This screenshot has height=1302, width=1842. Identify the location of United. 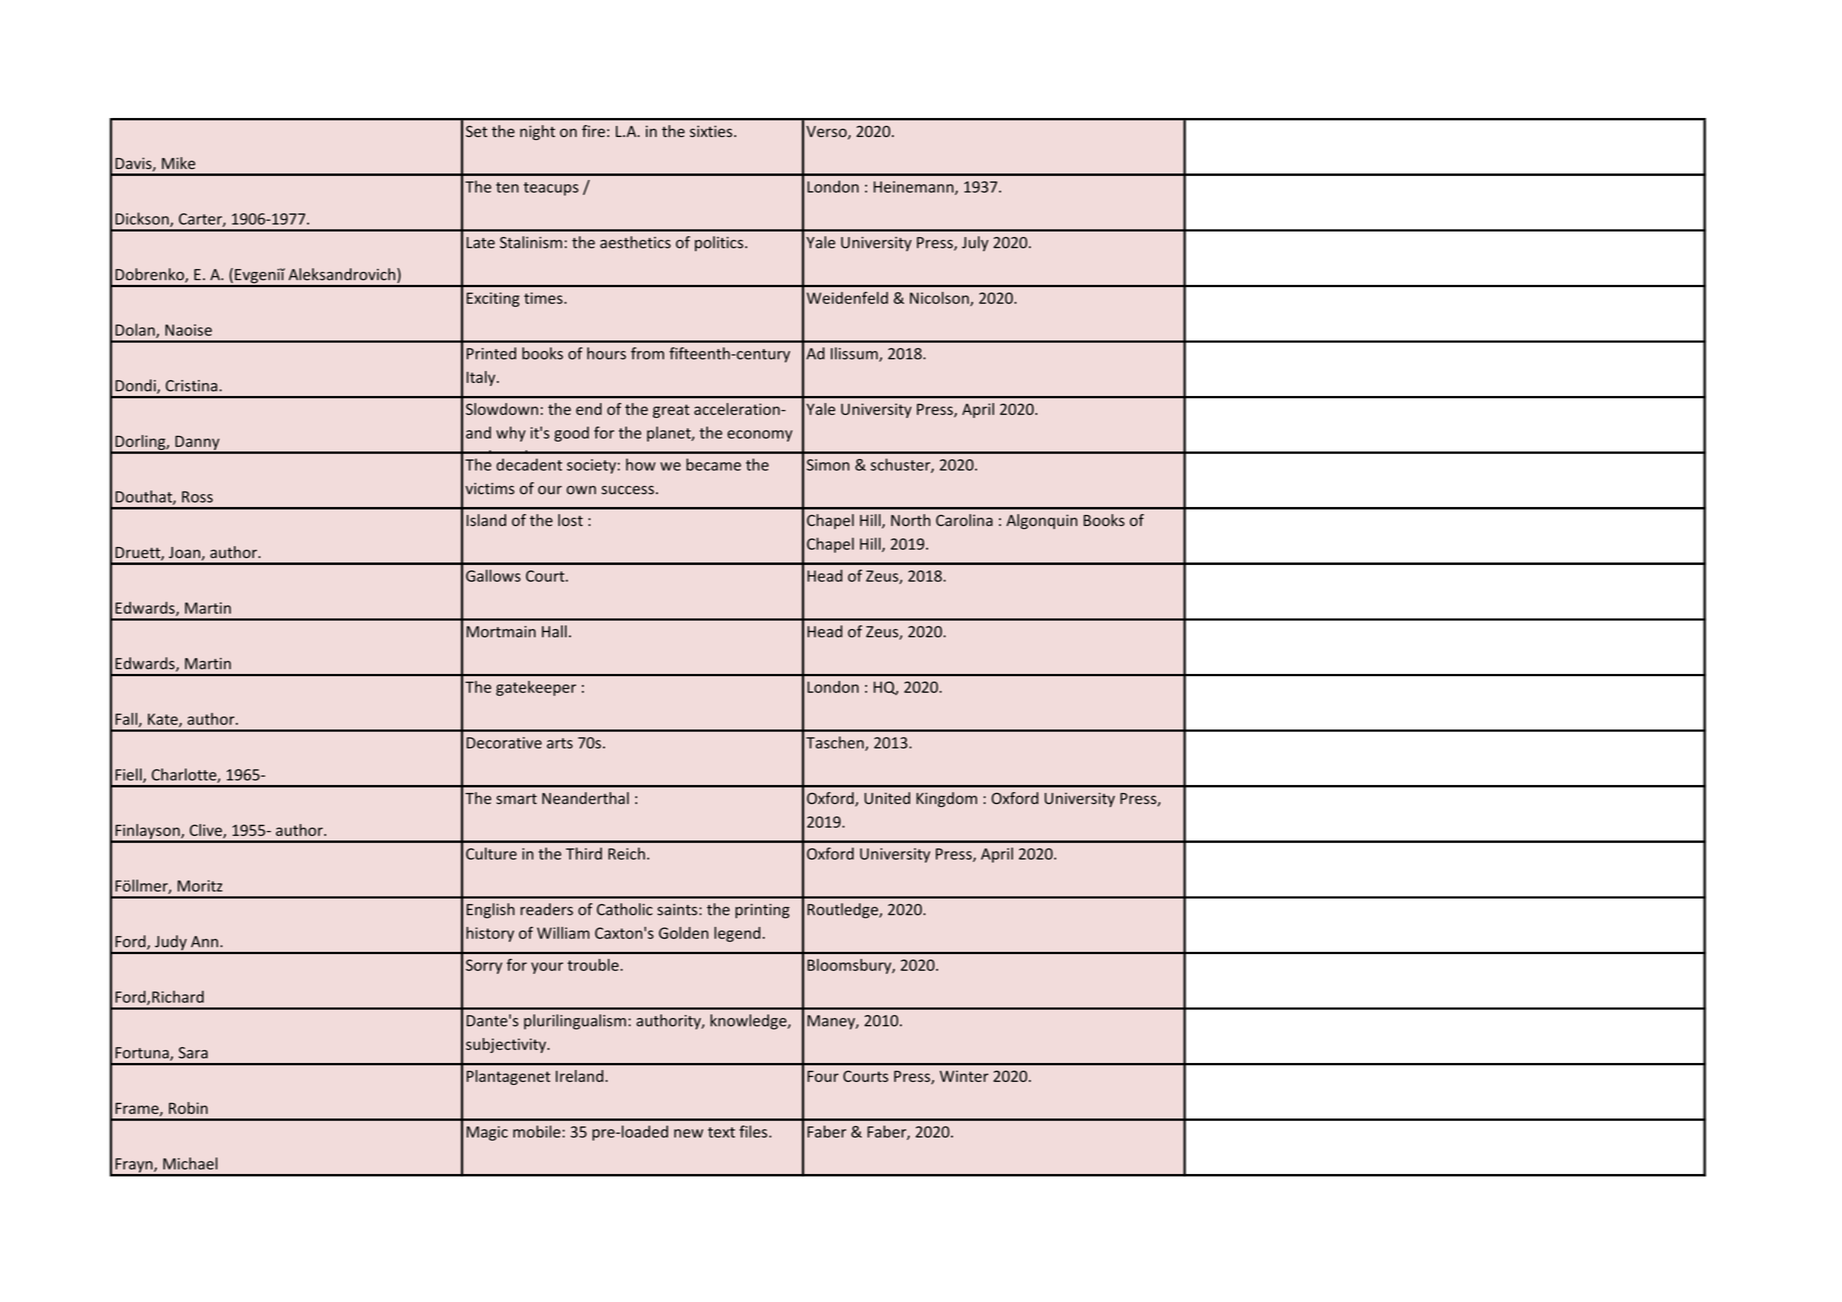
(887, 798).
